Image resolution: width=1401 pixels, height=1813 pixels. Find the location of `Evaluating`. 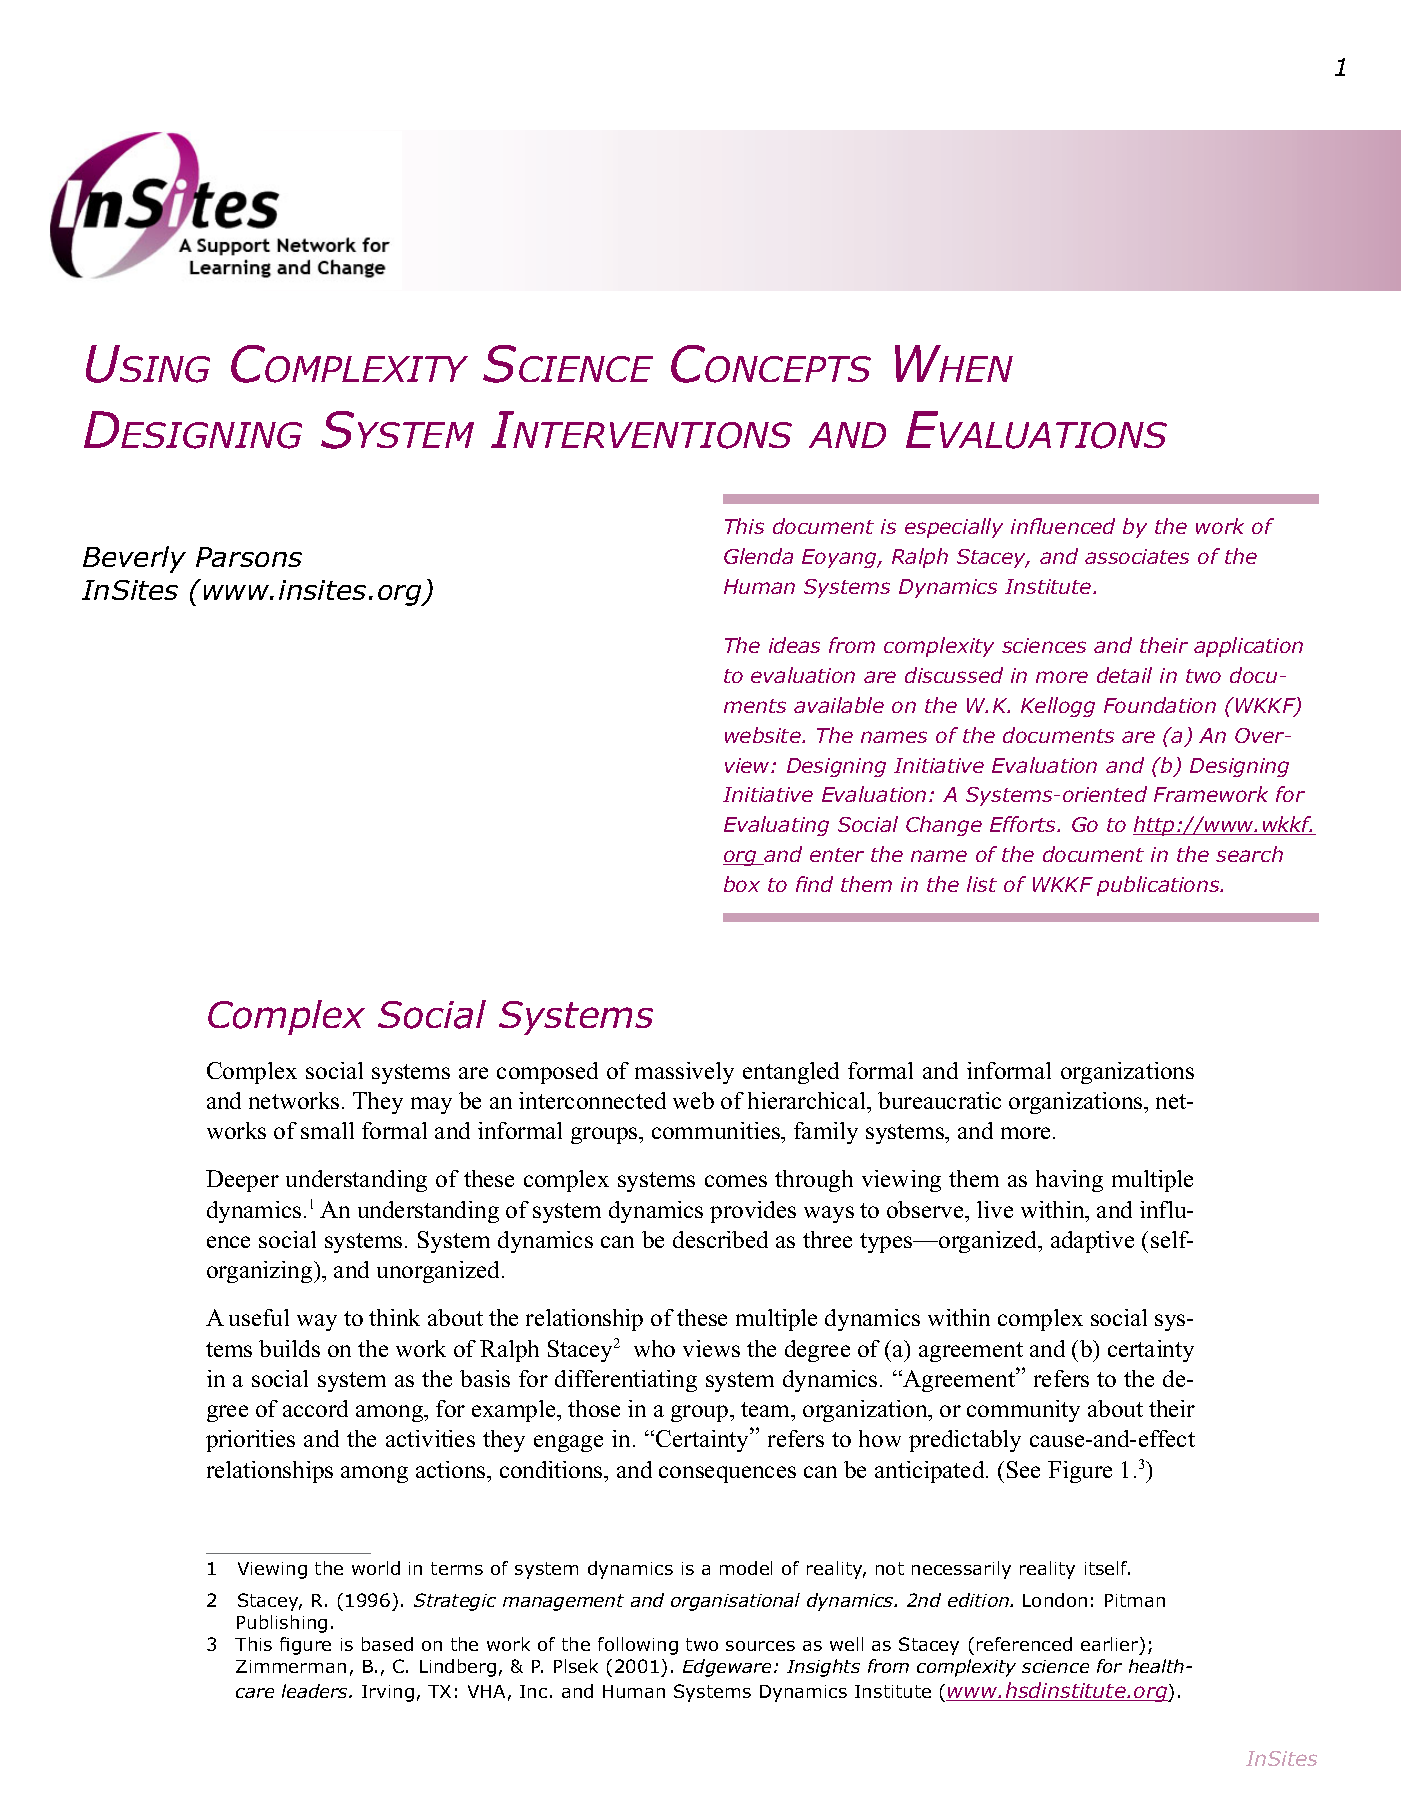

Evaluating is located at coordinates (776, 826).
